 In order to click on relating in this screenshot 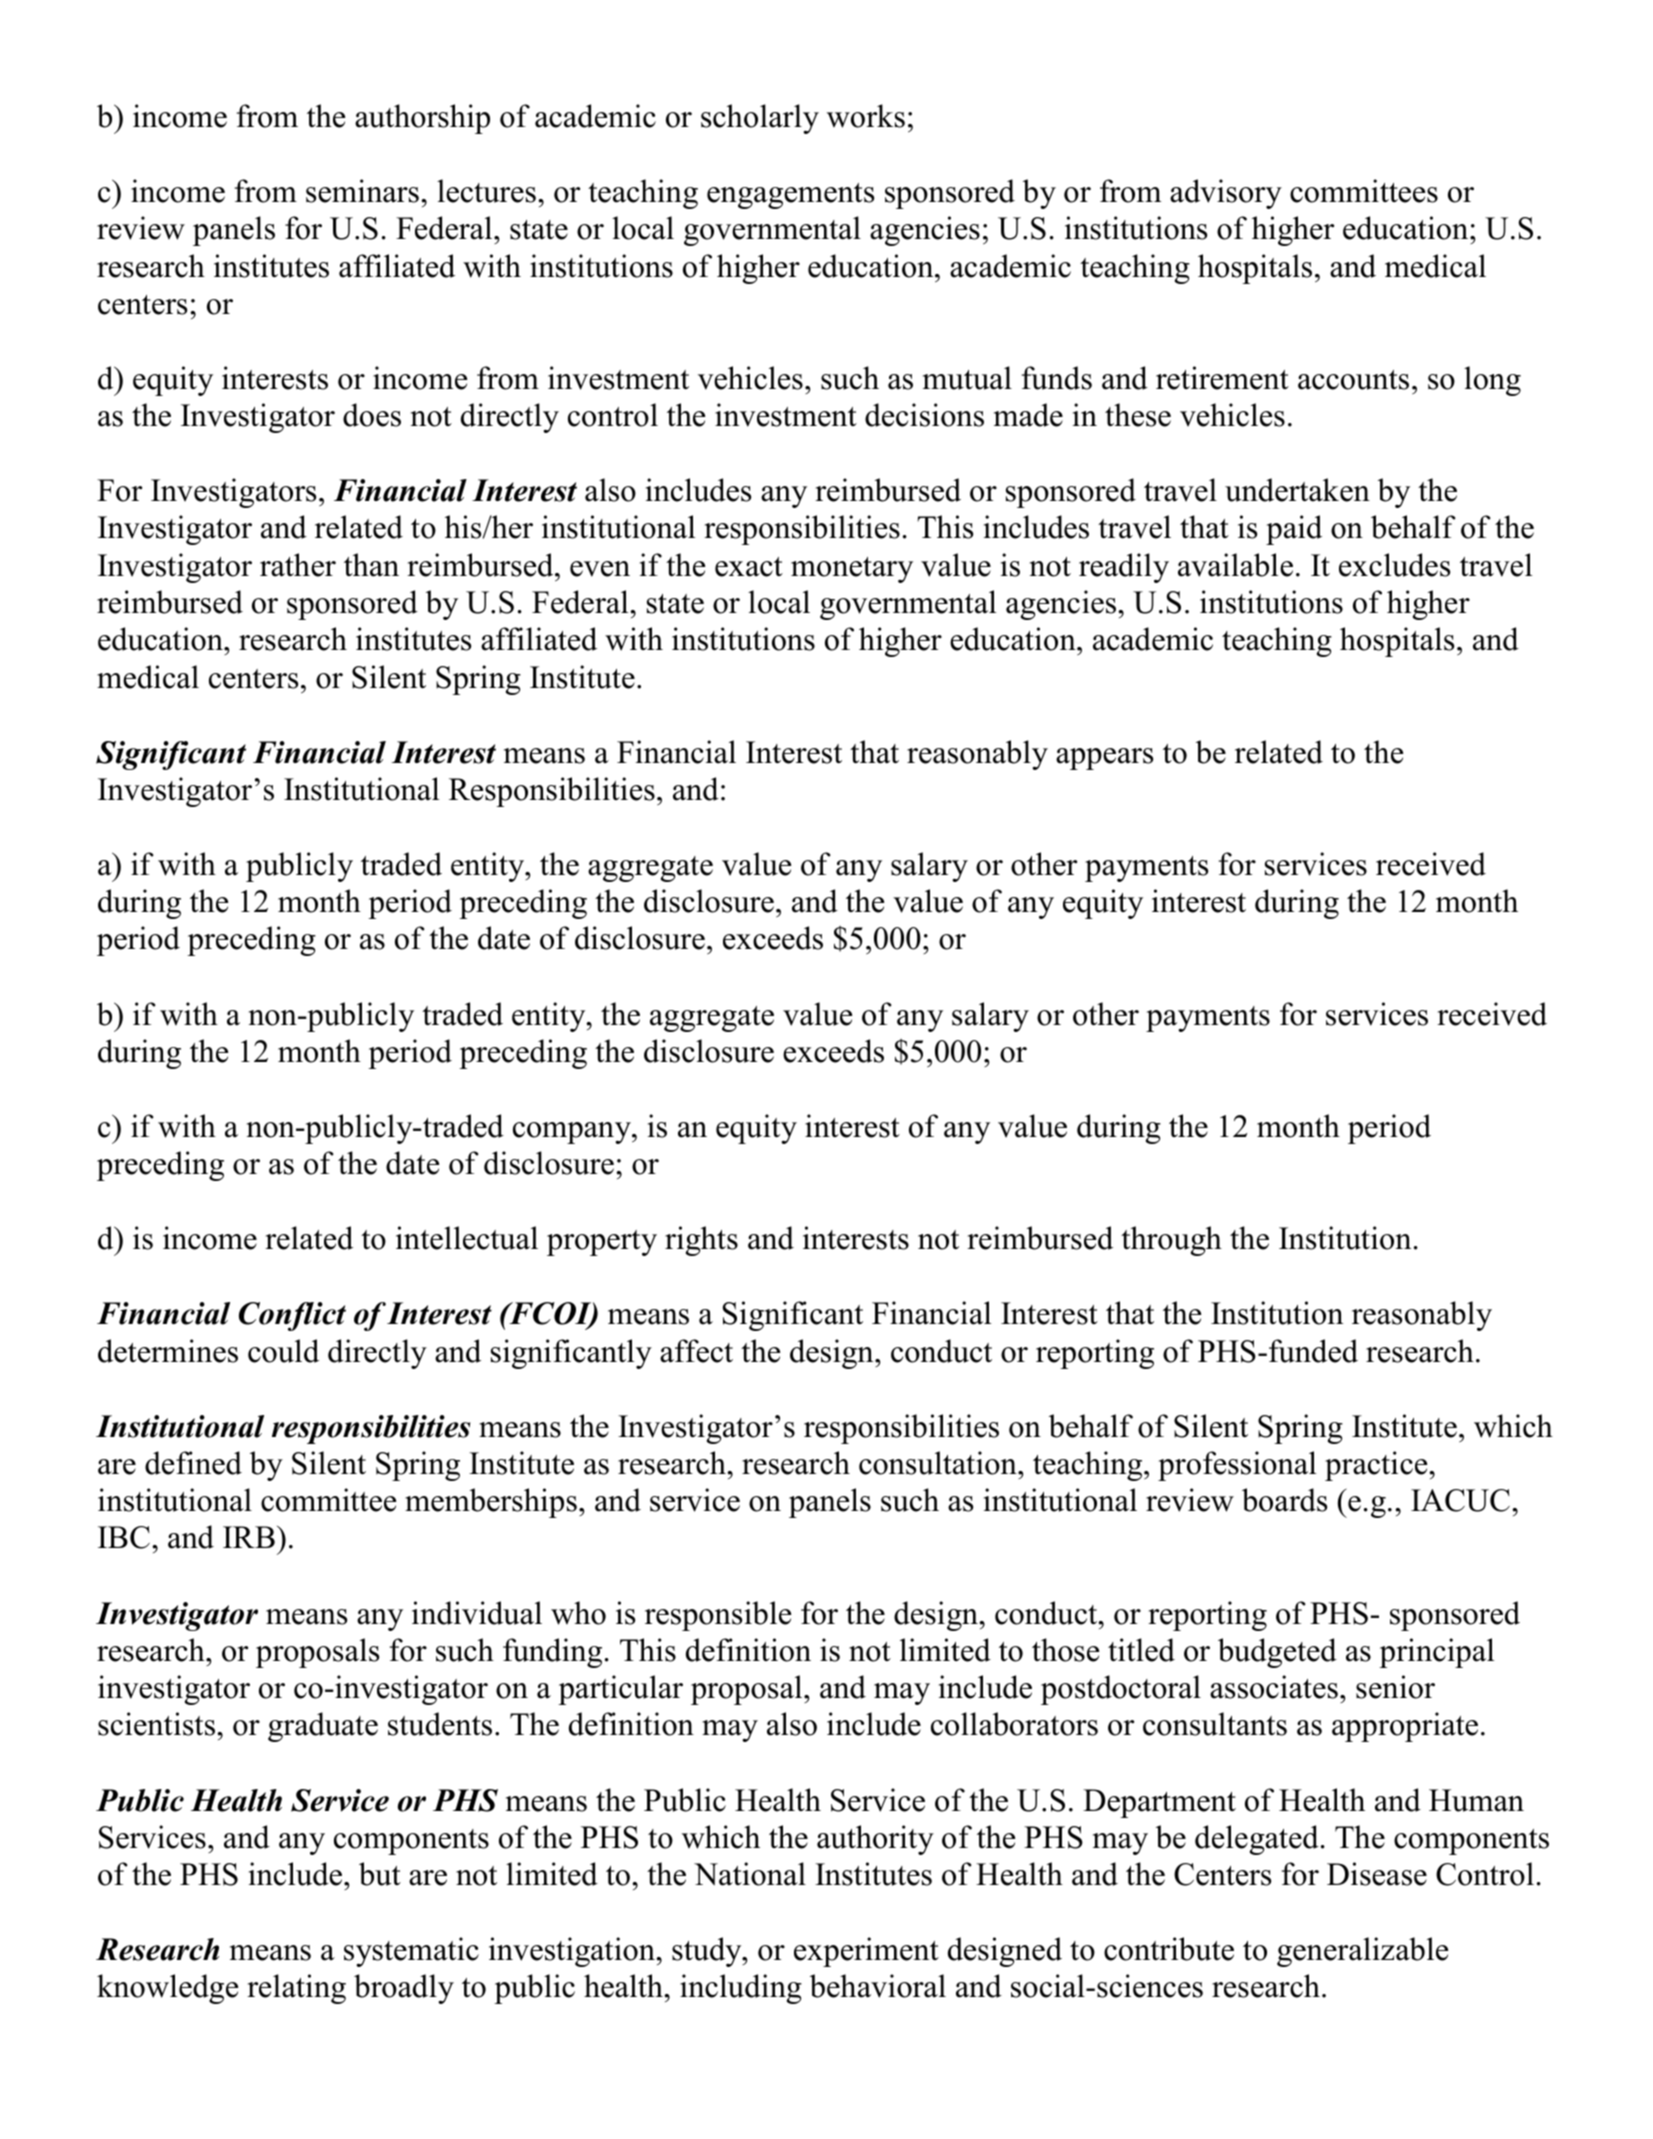, I will do `click(296, 1989)`.
